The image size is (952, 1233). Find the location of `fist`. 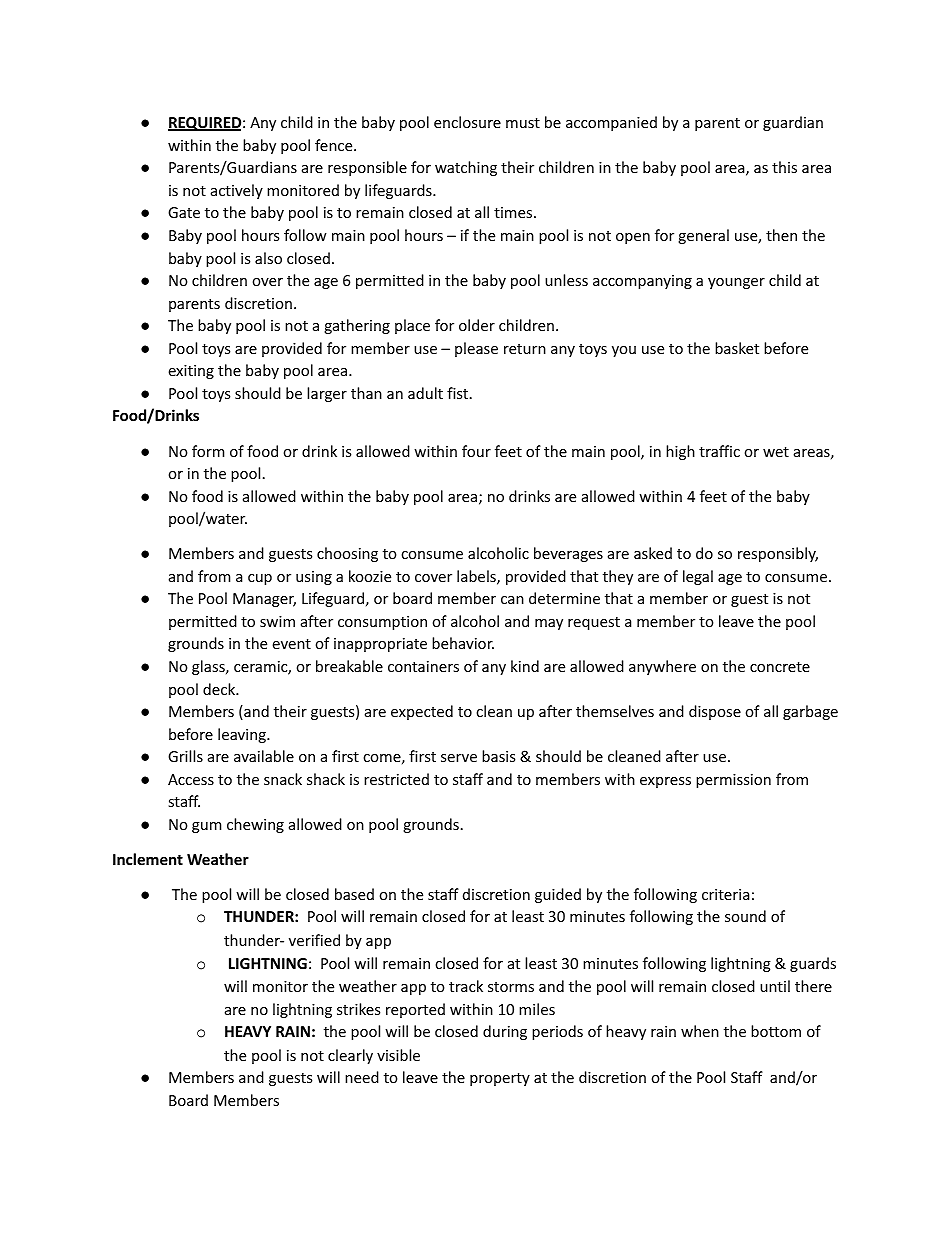

fist is located at coordinates (459, 393).
